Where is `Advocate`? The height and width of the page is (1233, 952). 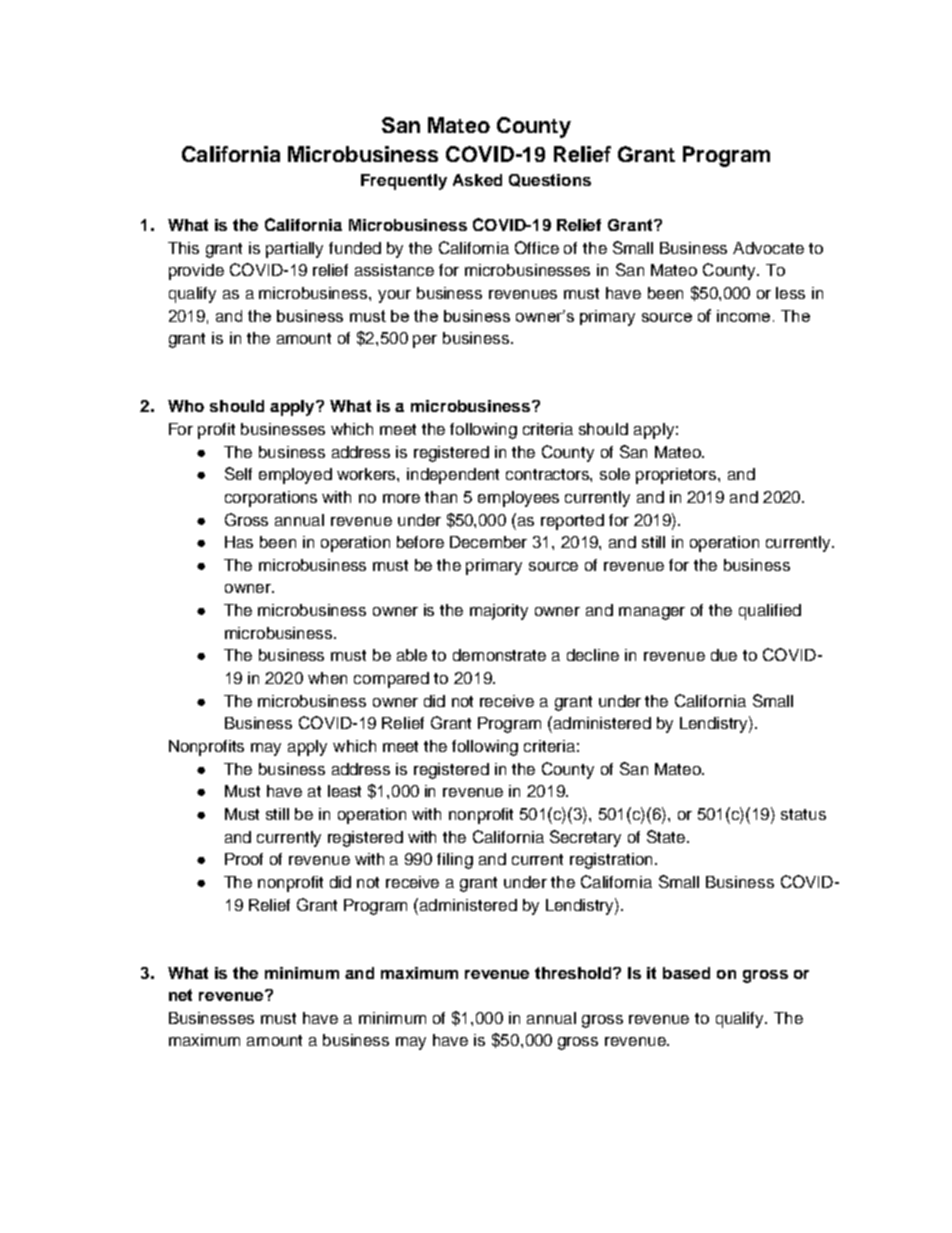 Advocate is located at coordinates (768, 248).
